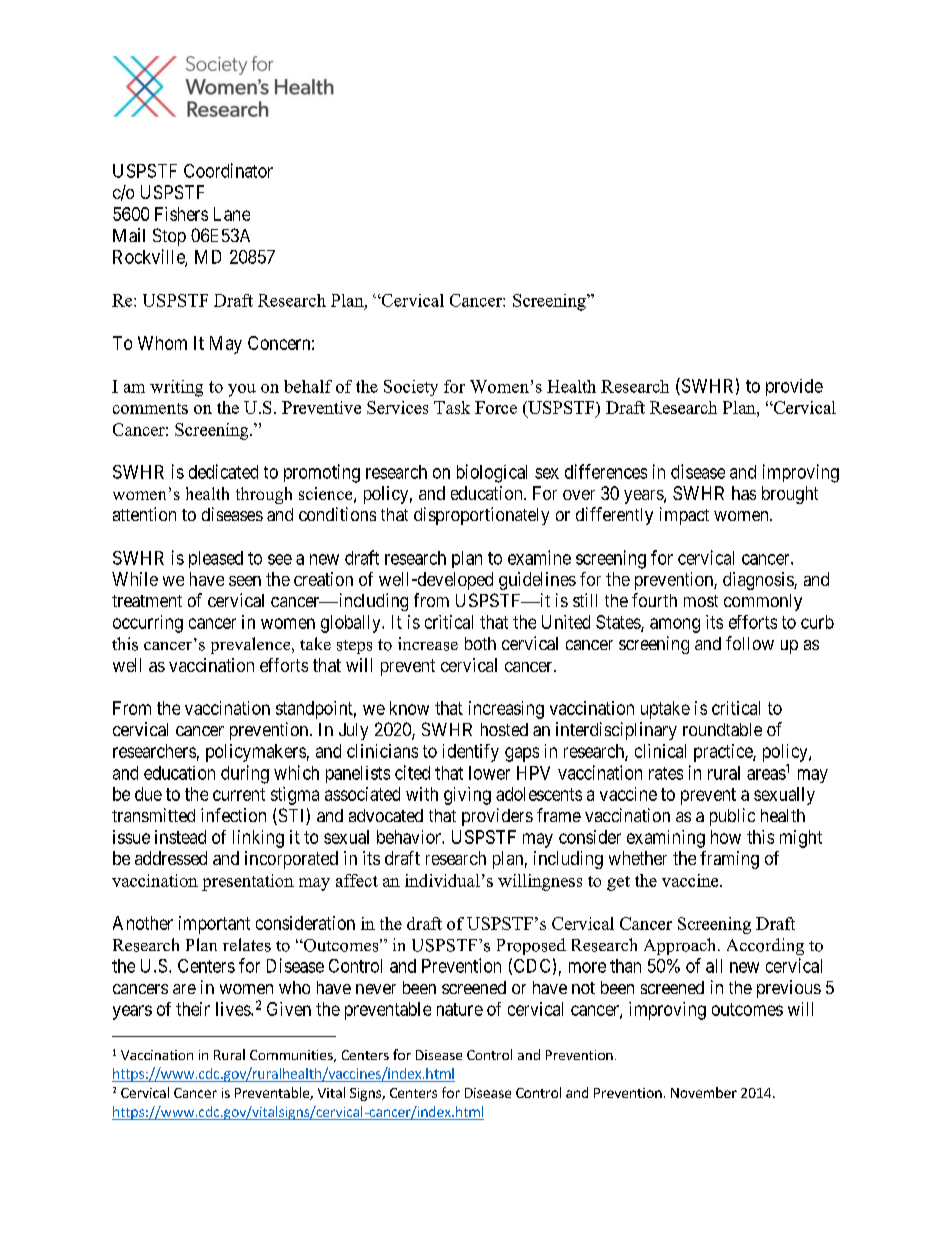 The image size is (952, 1233). What do you see at coordinates (467, 796) in the document?
I see `giving` at bounding box center [467, 796].
